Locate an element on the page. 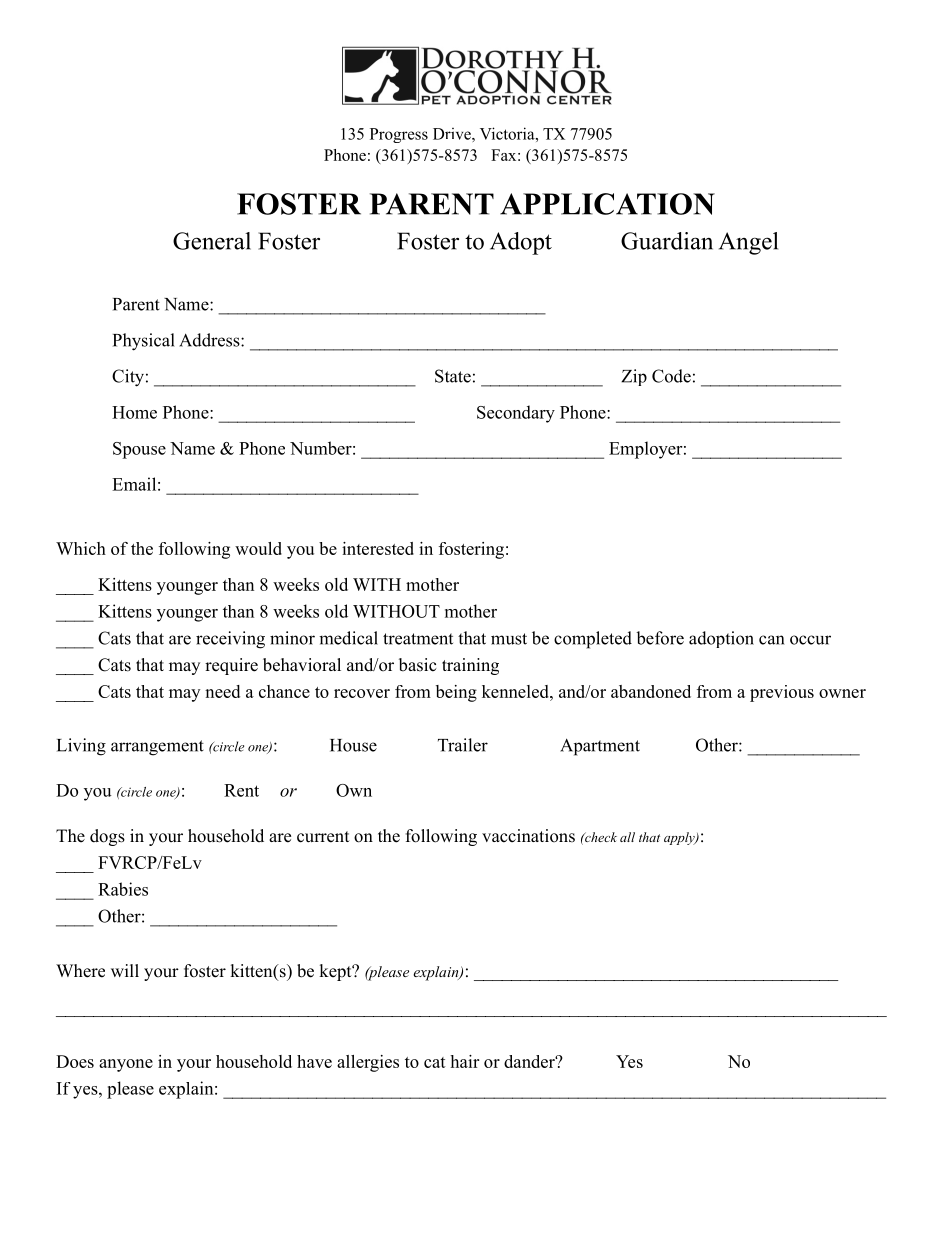 Image resolution: width=952 pixels, height=1233 pixels. treatment is located at coordinates (418, 639).
